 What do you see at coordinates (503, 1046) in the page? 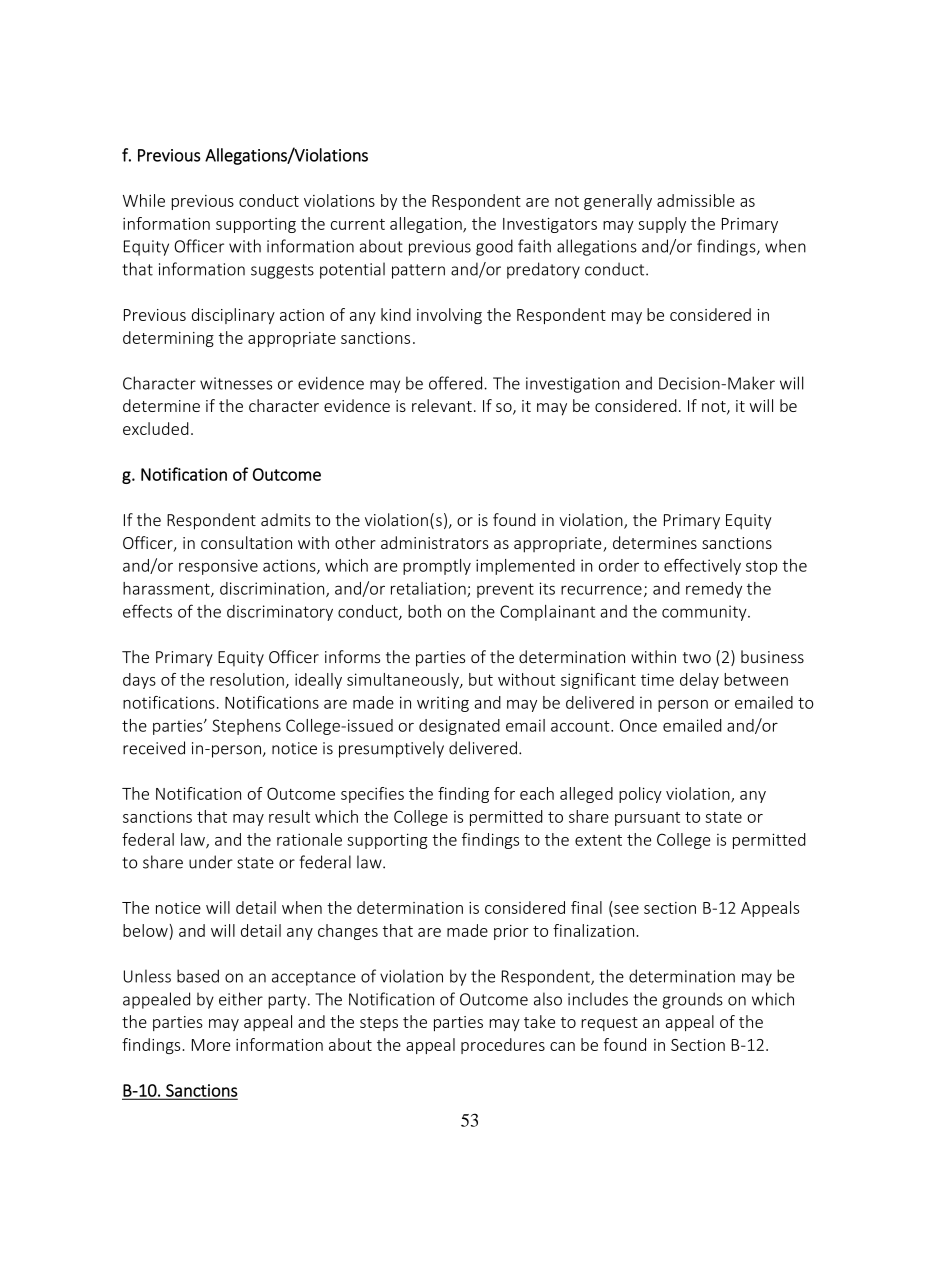
I see `procedures` at bounding box center [503, 1046].
